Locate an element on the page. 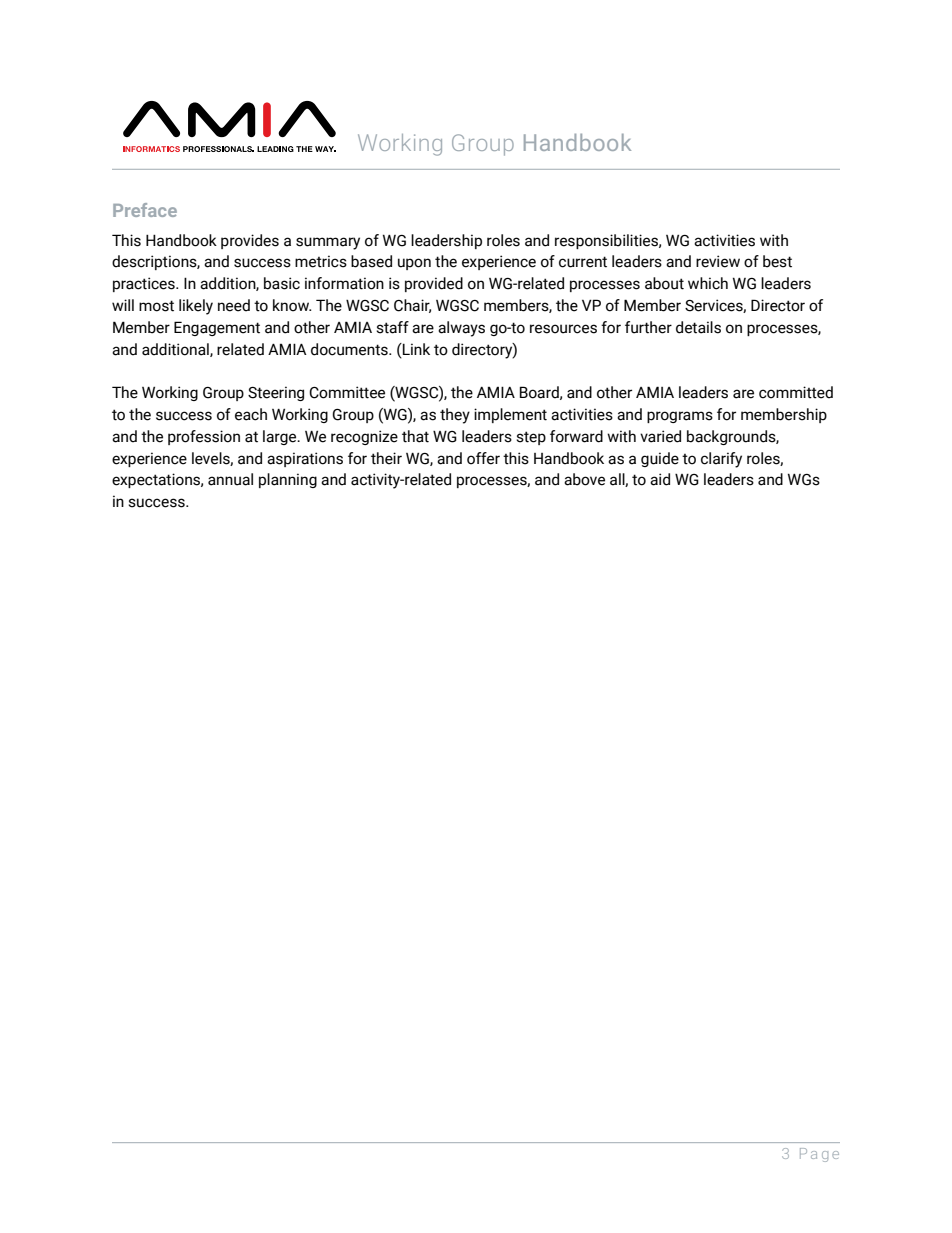 The image size is (952, 1233). annual is located at coordinates (230, 479).
